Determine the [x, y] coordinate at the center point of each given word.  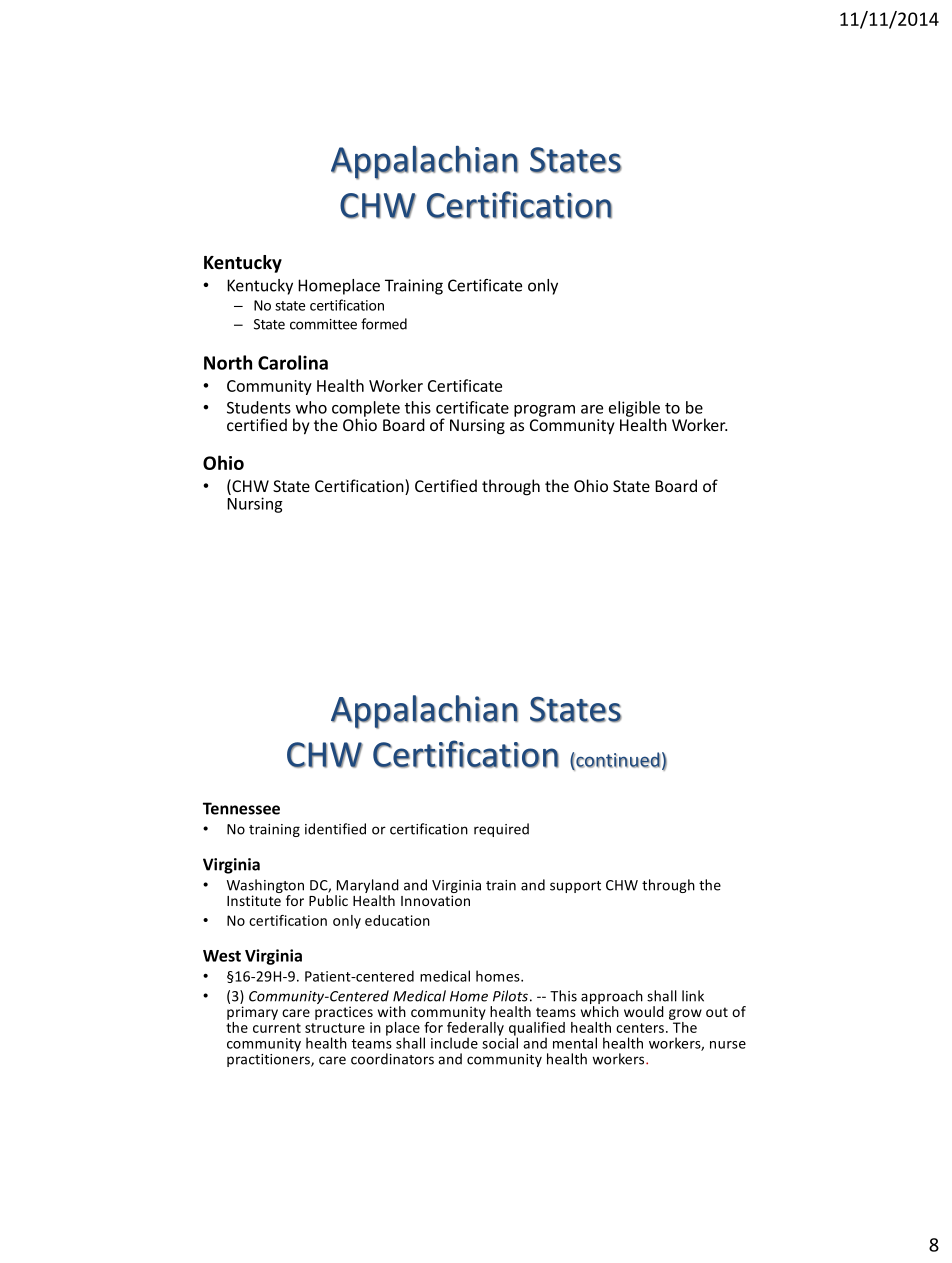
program [544, 411]
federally [475, 1028]
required [501, 830]
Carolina [293, 362]
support [575, 887]
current [277, 1028]
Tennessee [241, 808]
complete [366, 410]
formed [384, 324]
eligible [635, 410]
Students [259, 407]
